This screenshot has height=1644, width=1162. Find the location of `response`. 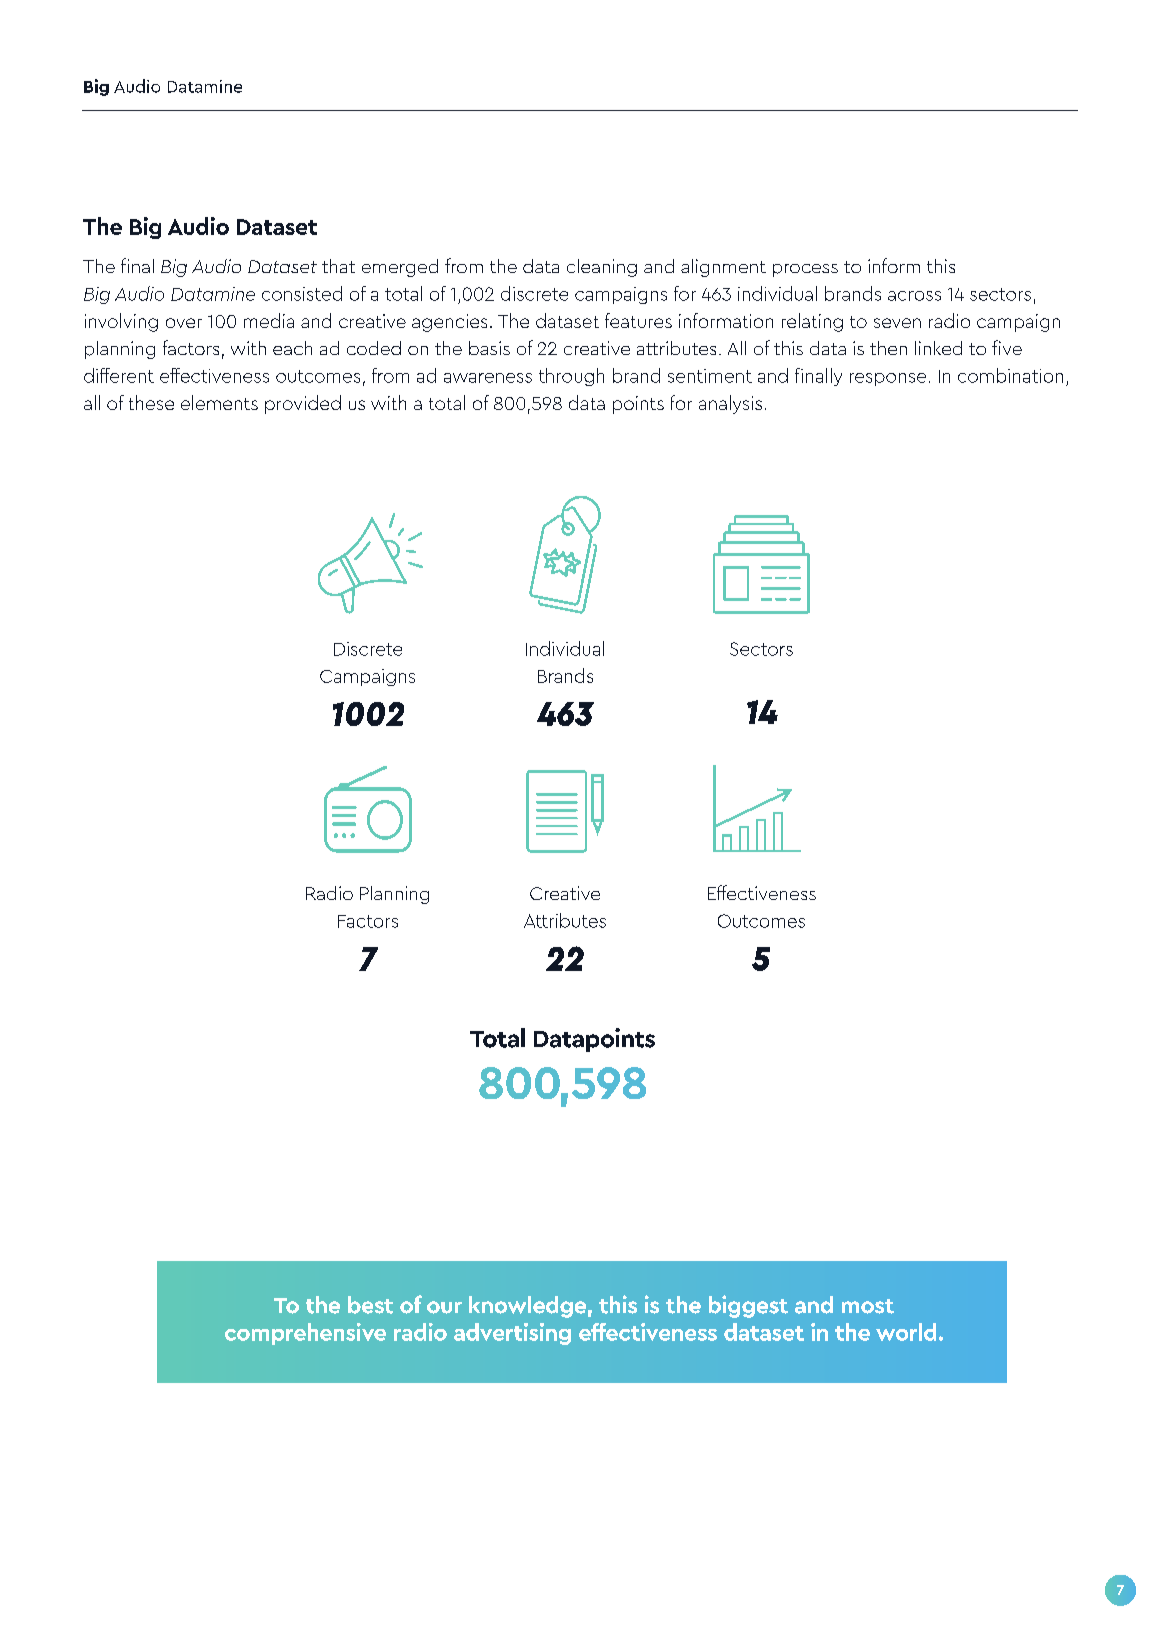

response is located at coordinates (888, 379).
